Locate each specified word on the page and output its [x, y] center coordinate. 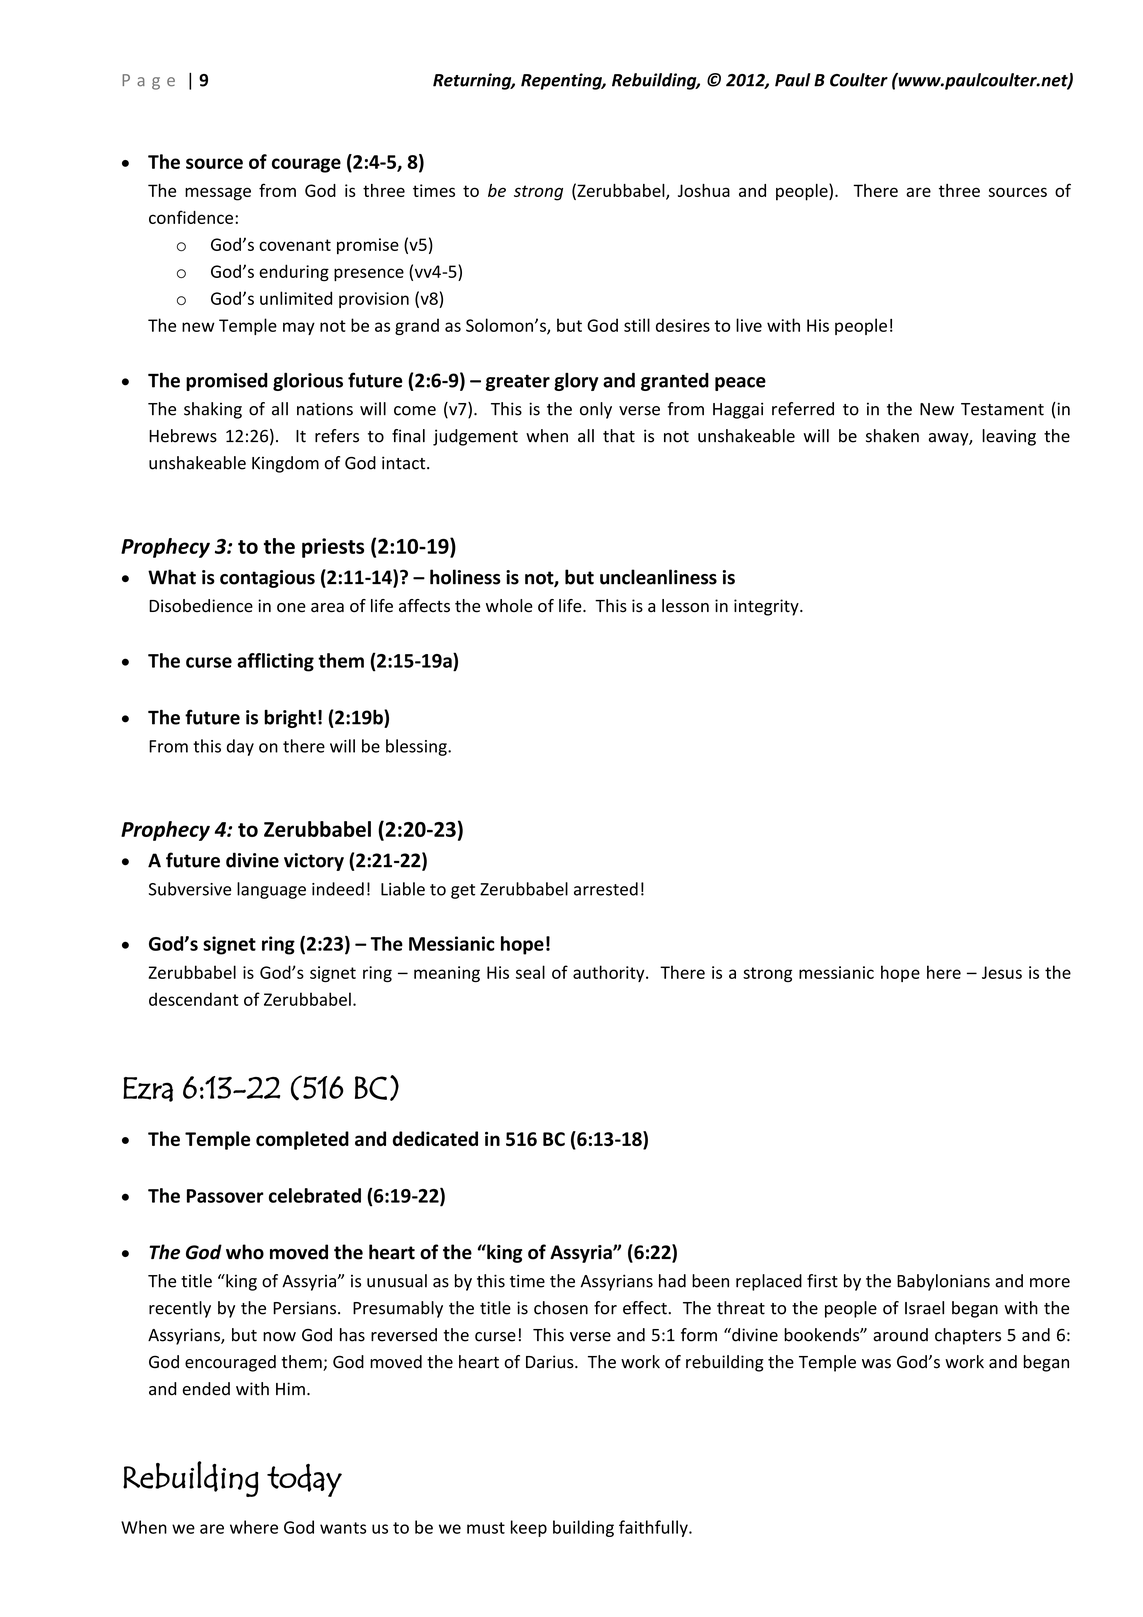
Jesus [1002, 972]
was [876, 1364]
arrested [606, 889]
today [304, 1480]
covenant [295, 245]
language [271, 890]
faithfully [654, 1528]
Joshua [704, 190]
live [749, 325]
